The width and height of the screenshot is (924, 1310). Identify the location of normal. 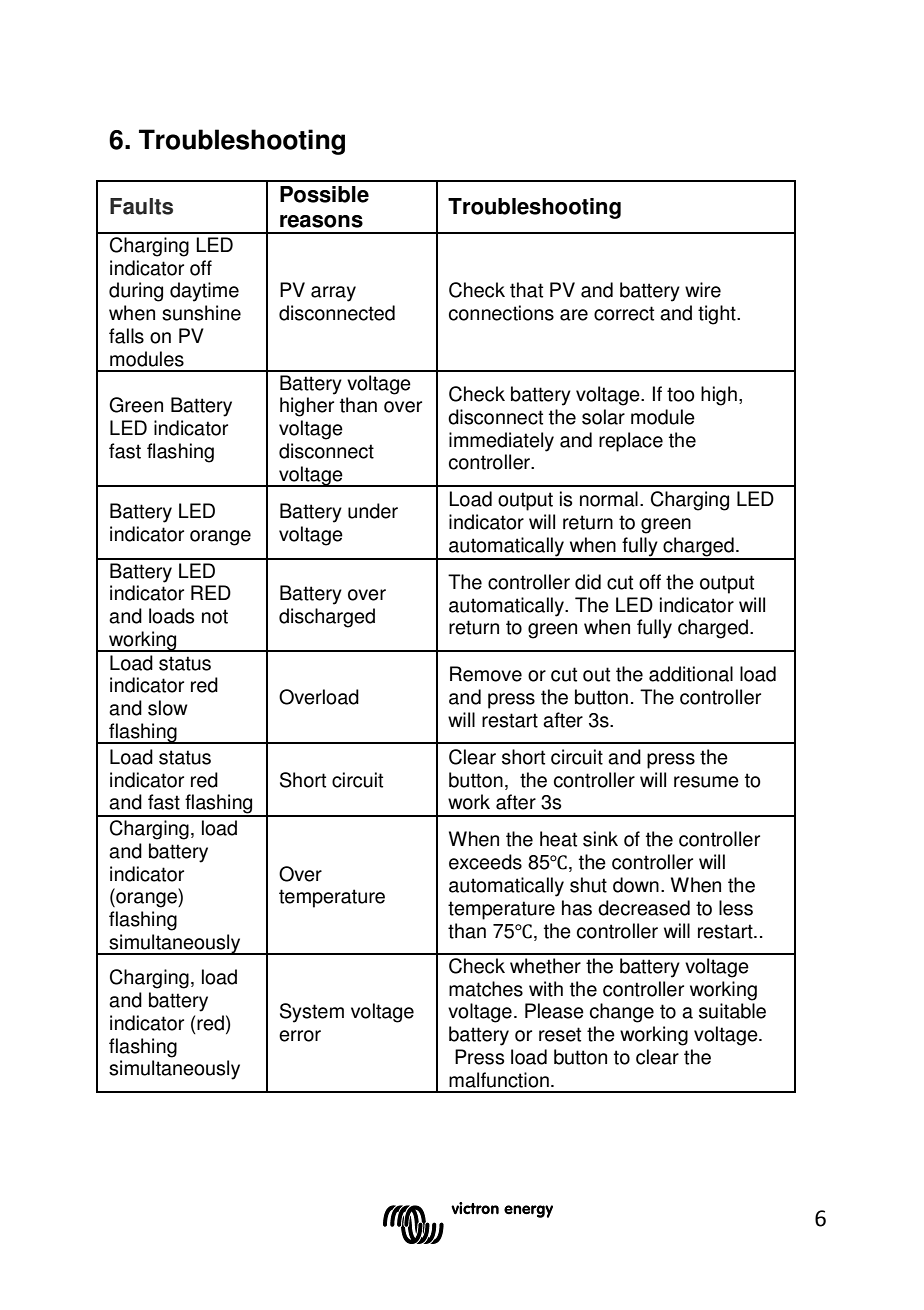
(609, 499).
